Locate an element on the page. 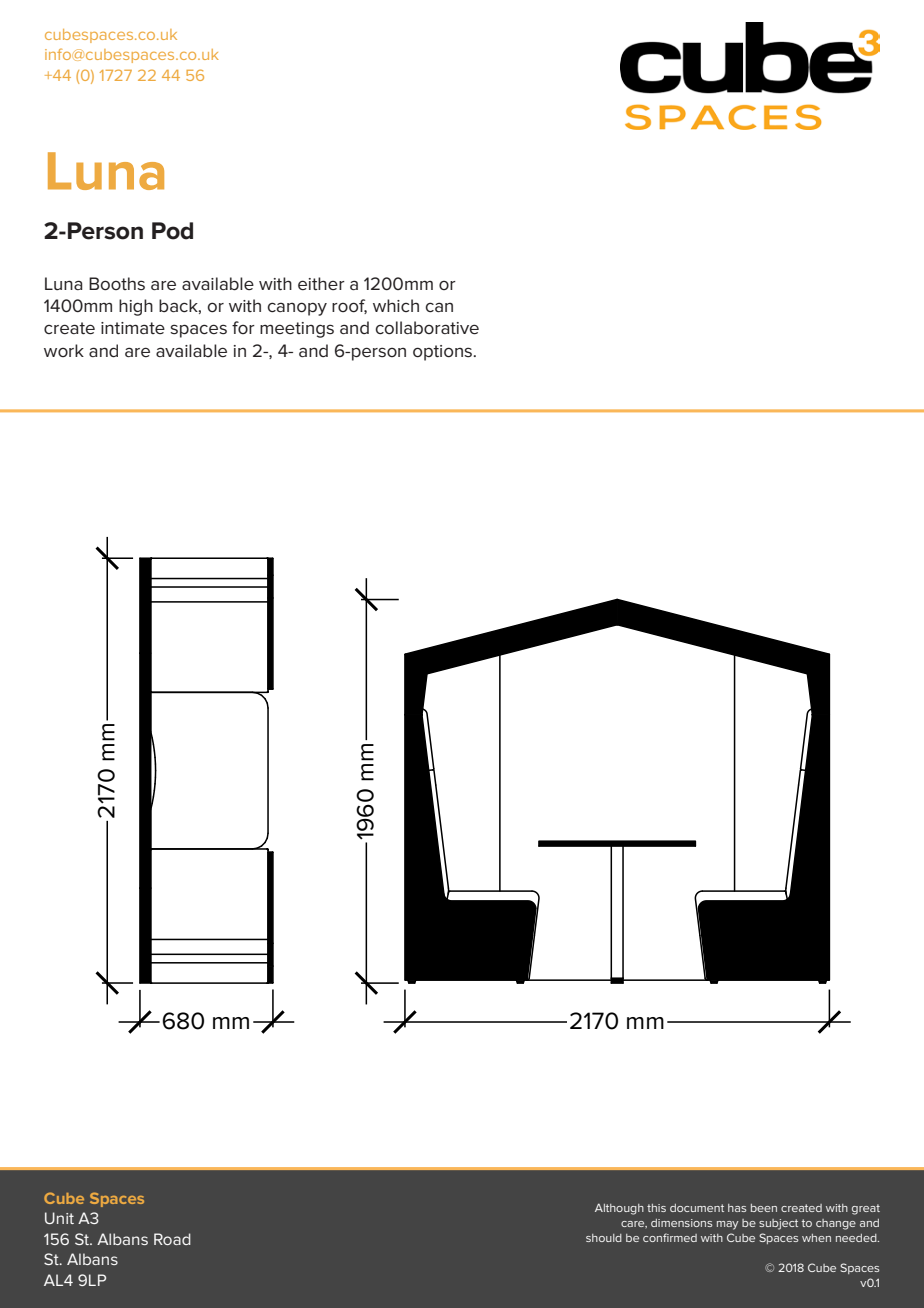 The image size is (924, 1308). Pod is located at coordinates (172, 231).
